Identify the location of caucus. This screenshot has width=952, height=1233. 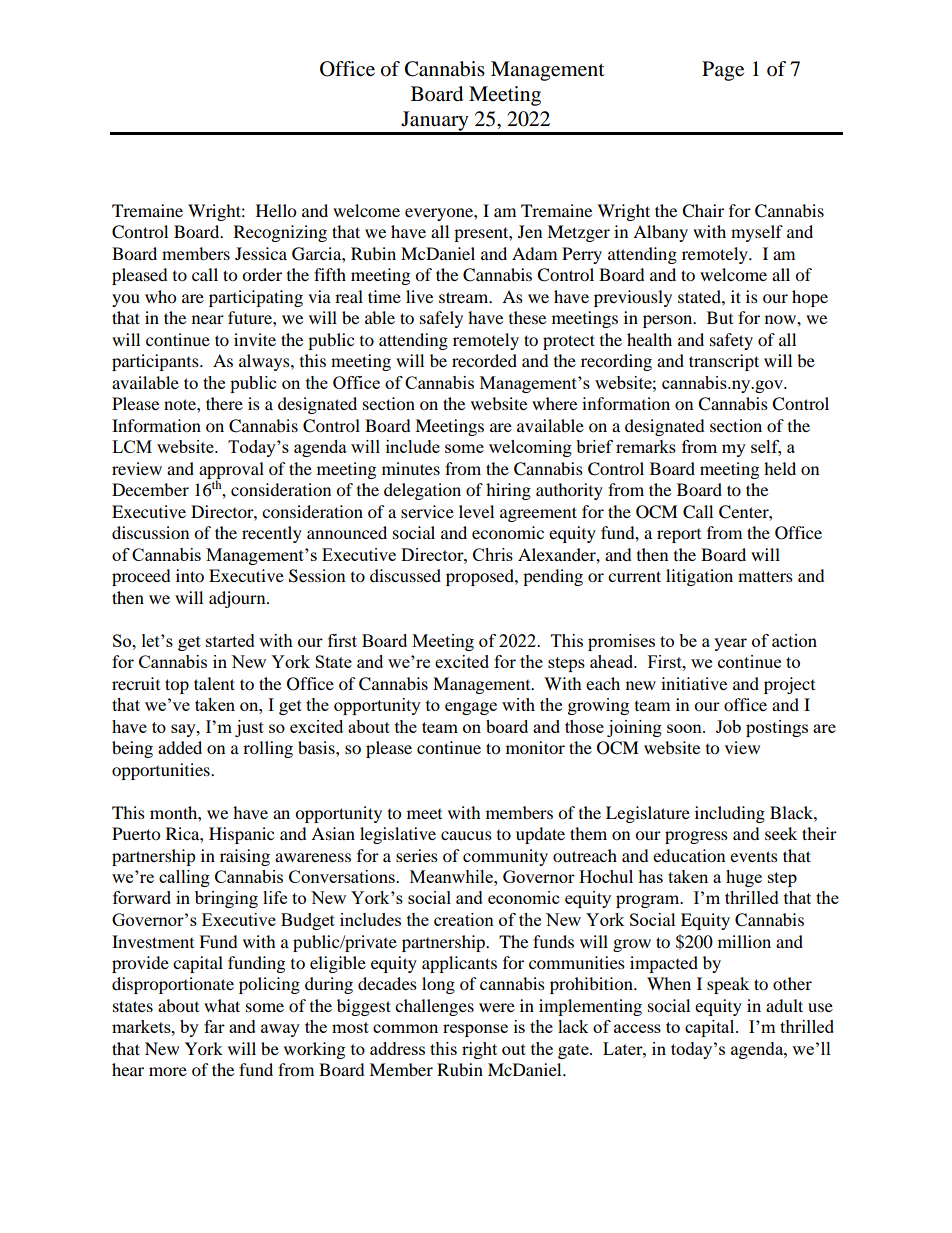
(466, 835).
